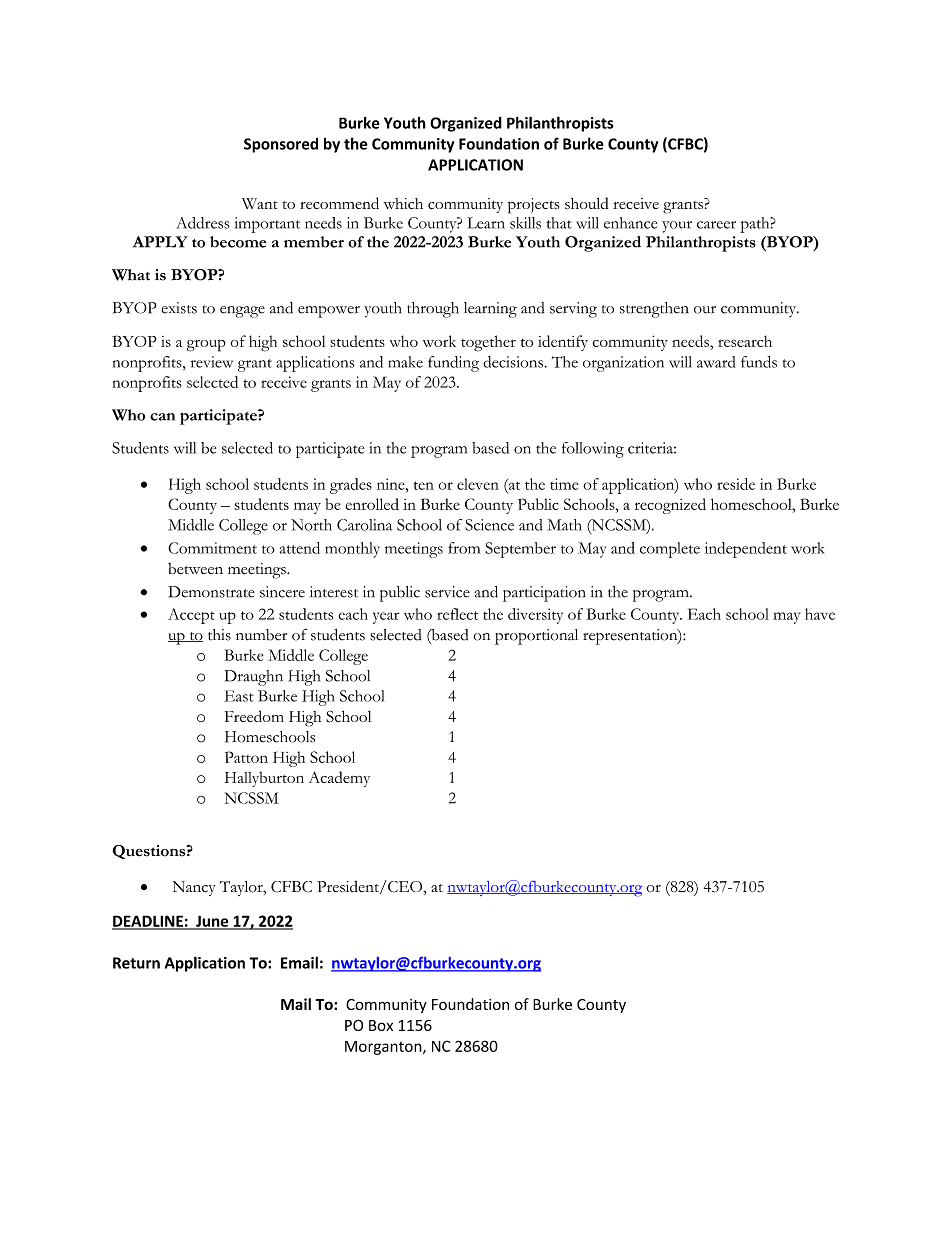 This screenshot has width=952, height=1233. I want to click on service, so click(447, 592).
